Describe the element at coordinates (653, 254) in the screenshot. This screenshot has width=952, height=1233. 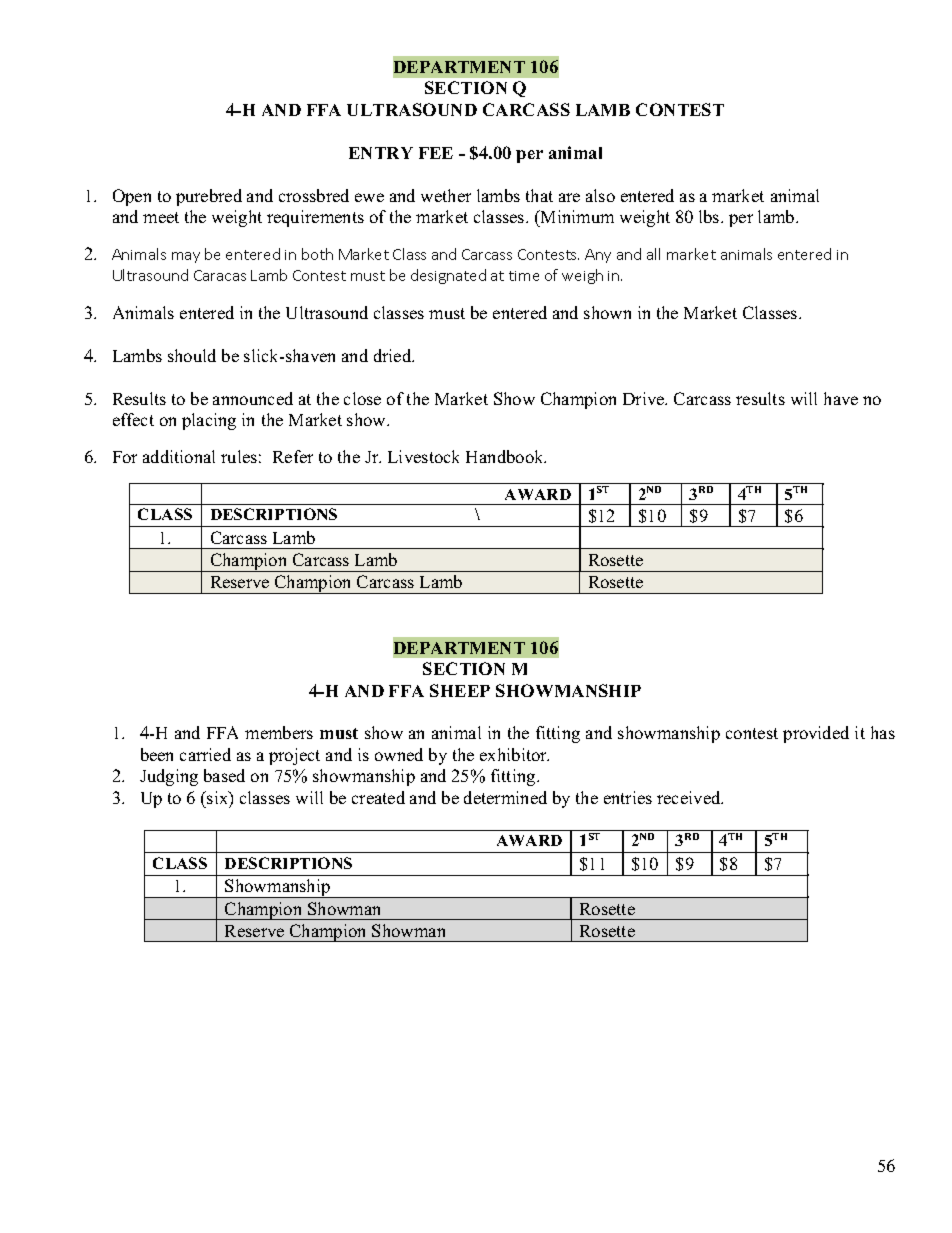
I see `all` at that location.
